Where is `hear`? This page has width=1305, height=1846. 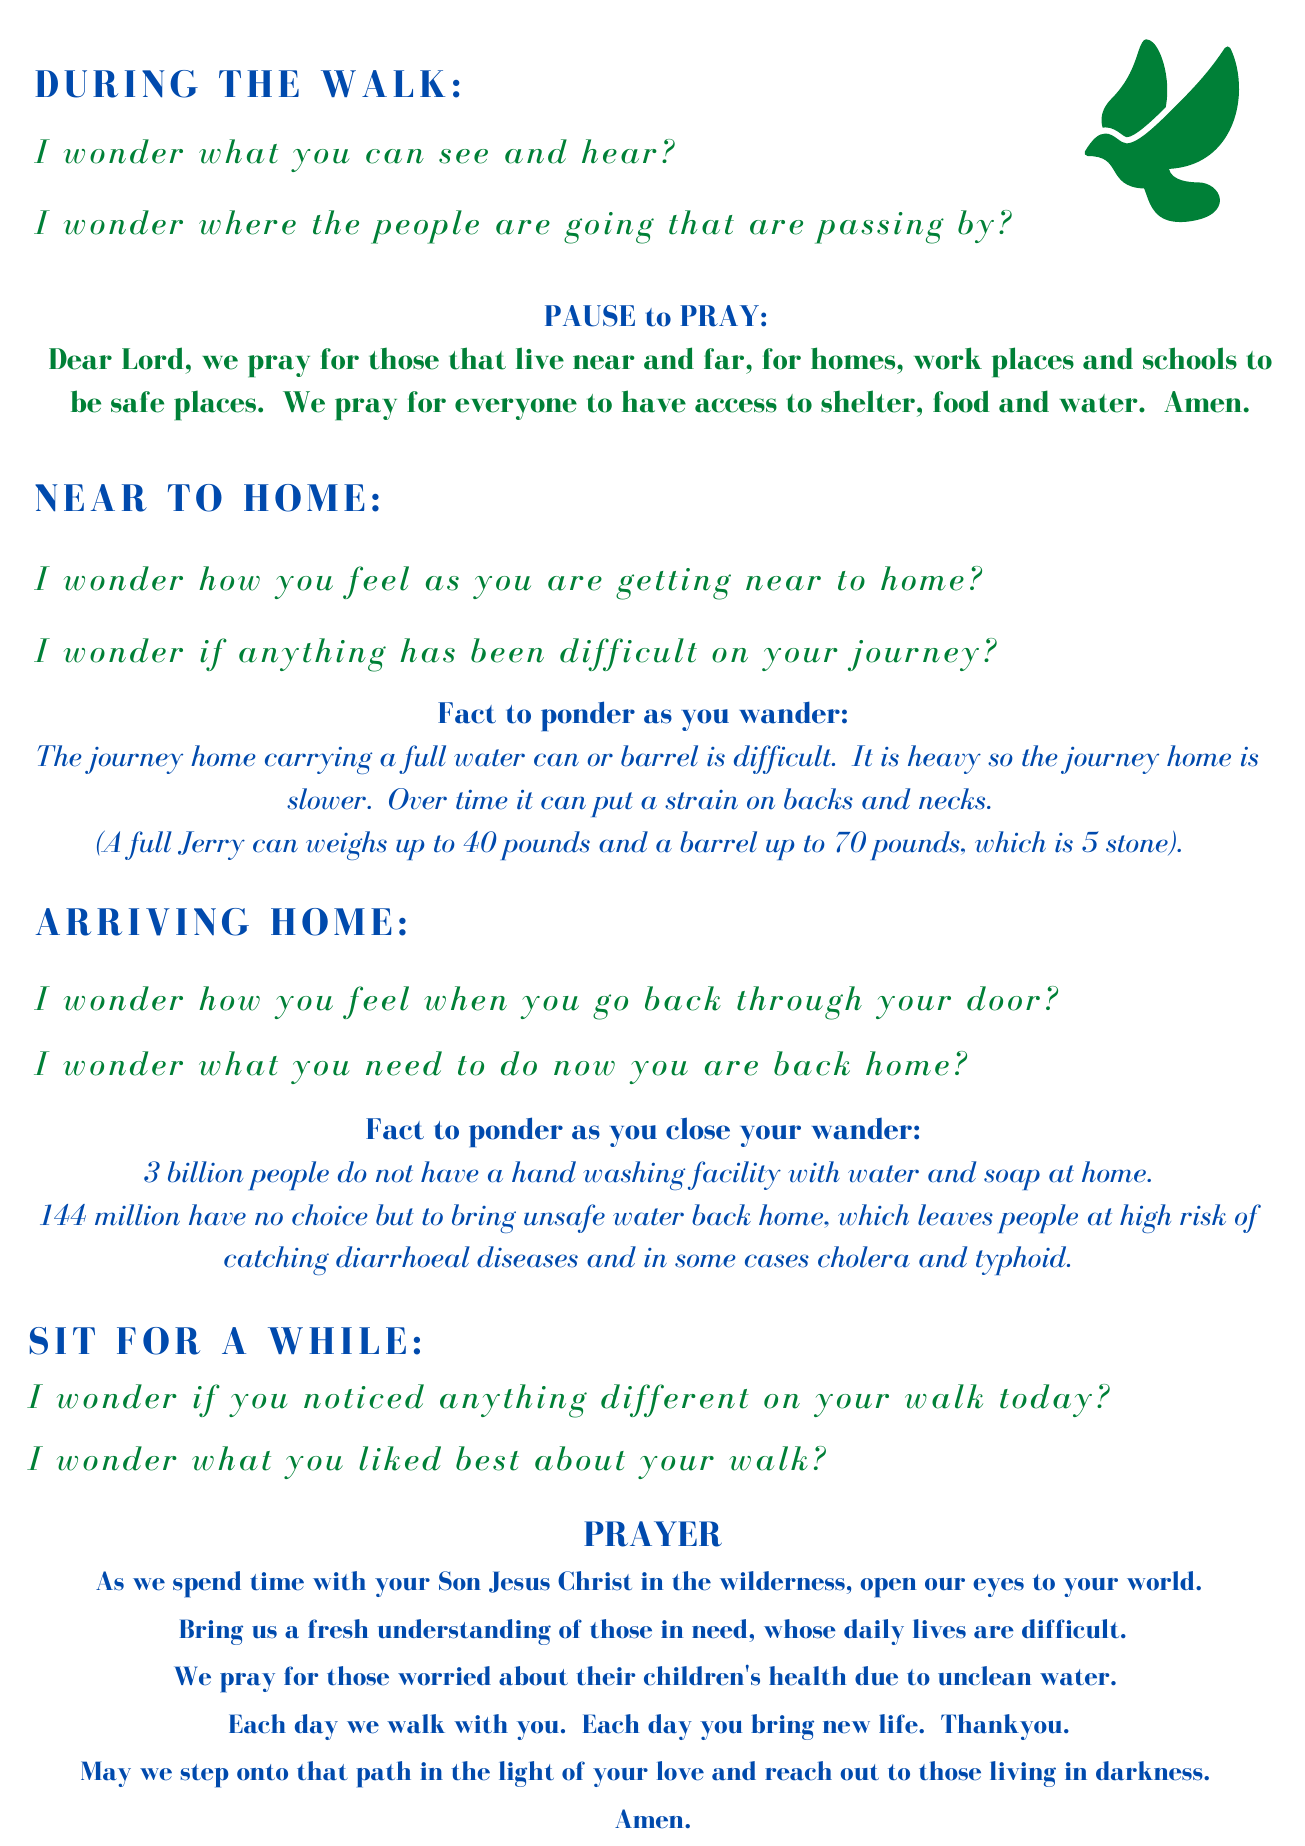
hear is located at coordinates (619, 151).
